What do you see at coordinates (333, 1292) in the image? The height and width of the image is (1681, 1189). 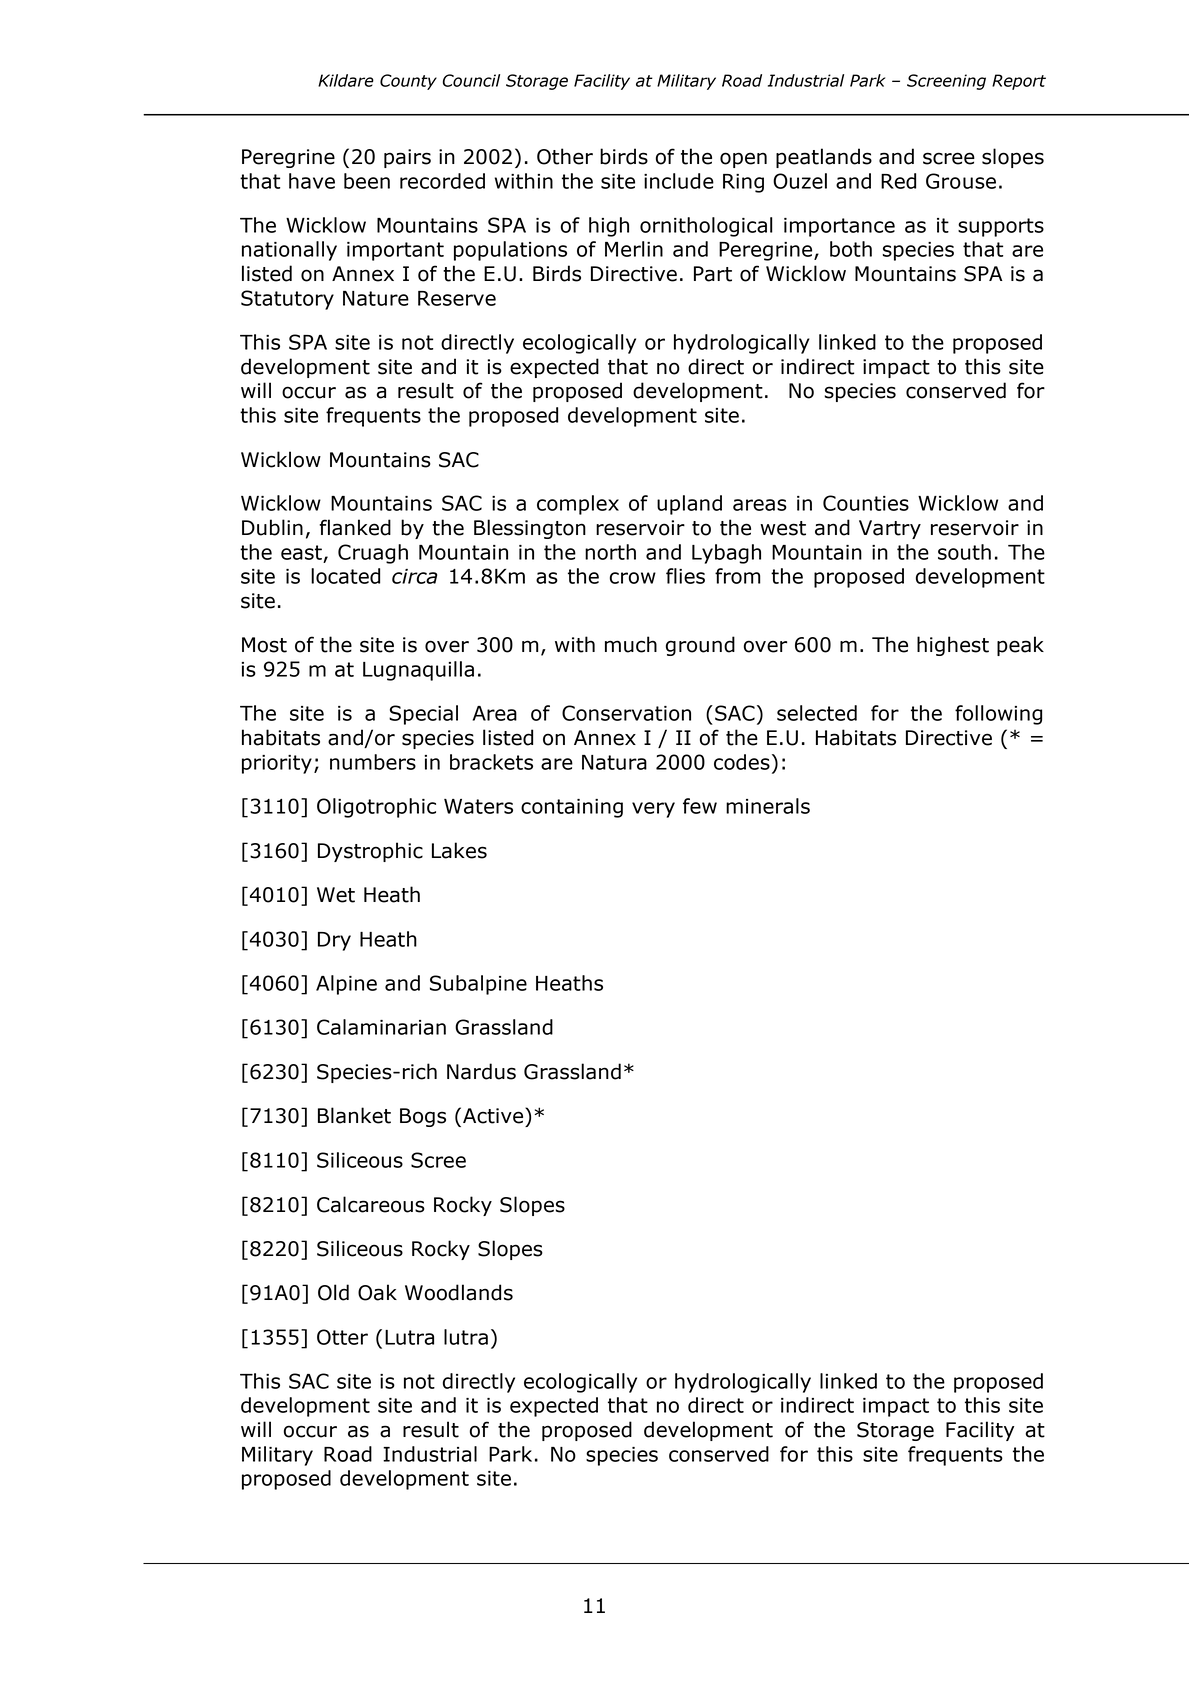 I see `Old` at bounding box center [333, 1292].
